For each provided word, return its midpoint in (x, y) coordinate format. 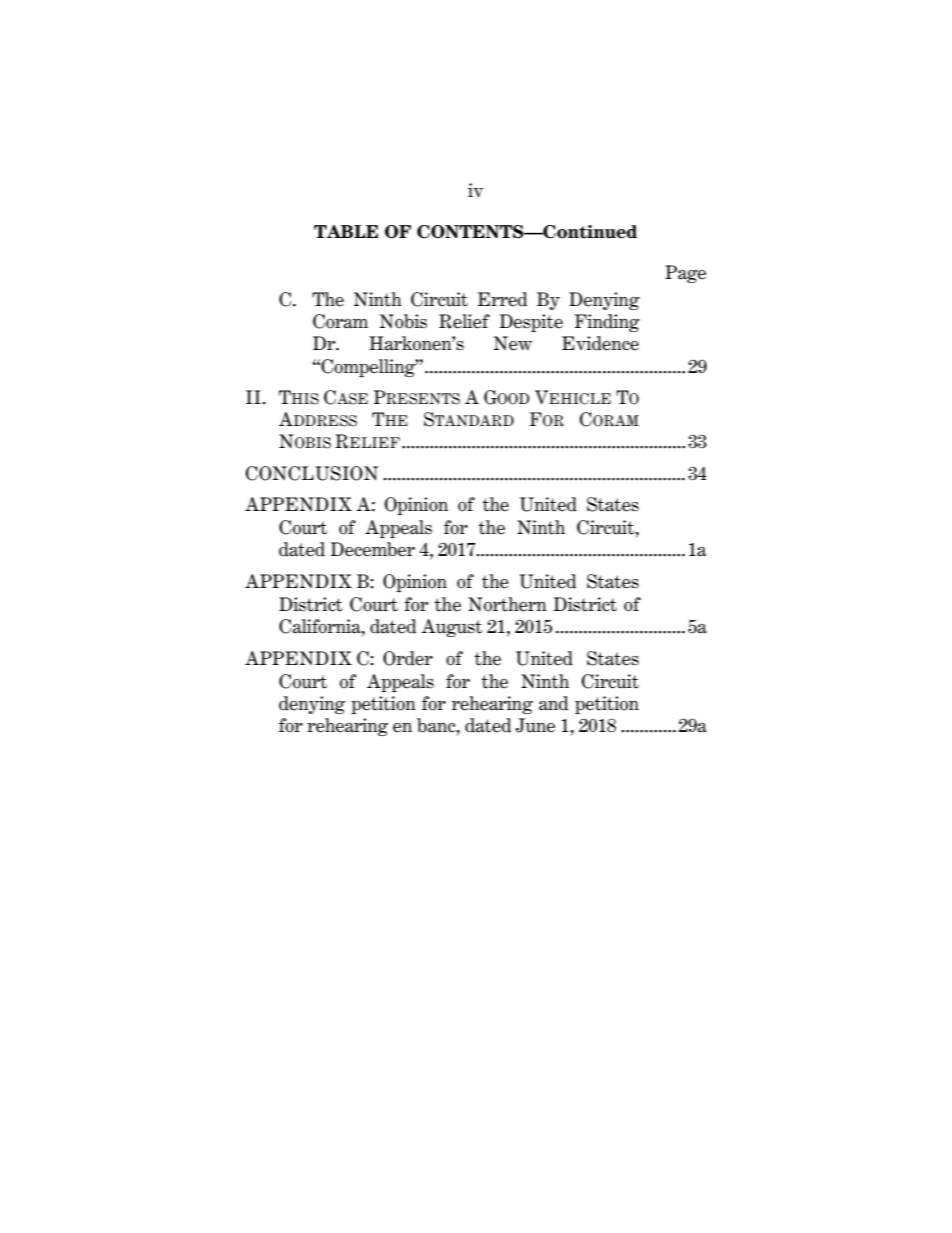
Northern (507, 604)
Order (408, 658)
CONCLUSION (311, 473)
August (451, 628)
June (535, 725)
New (513, 343)
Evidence (600, 343)
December (372, 549)
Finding (607, 323)
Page (685, 274)
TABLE (346, 231)
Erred (502, 299)
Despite (531, 323)
